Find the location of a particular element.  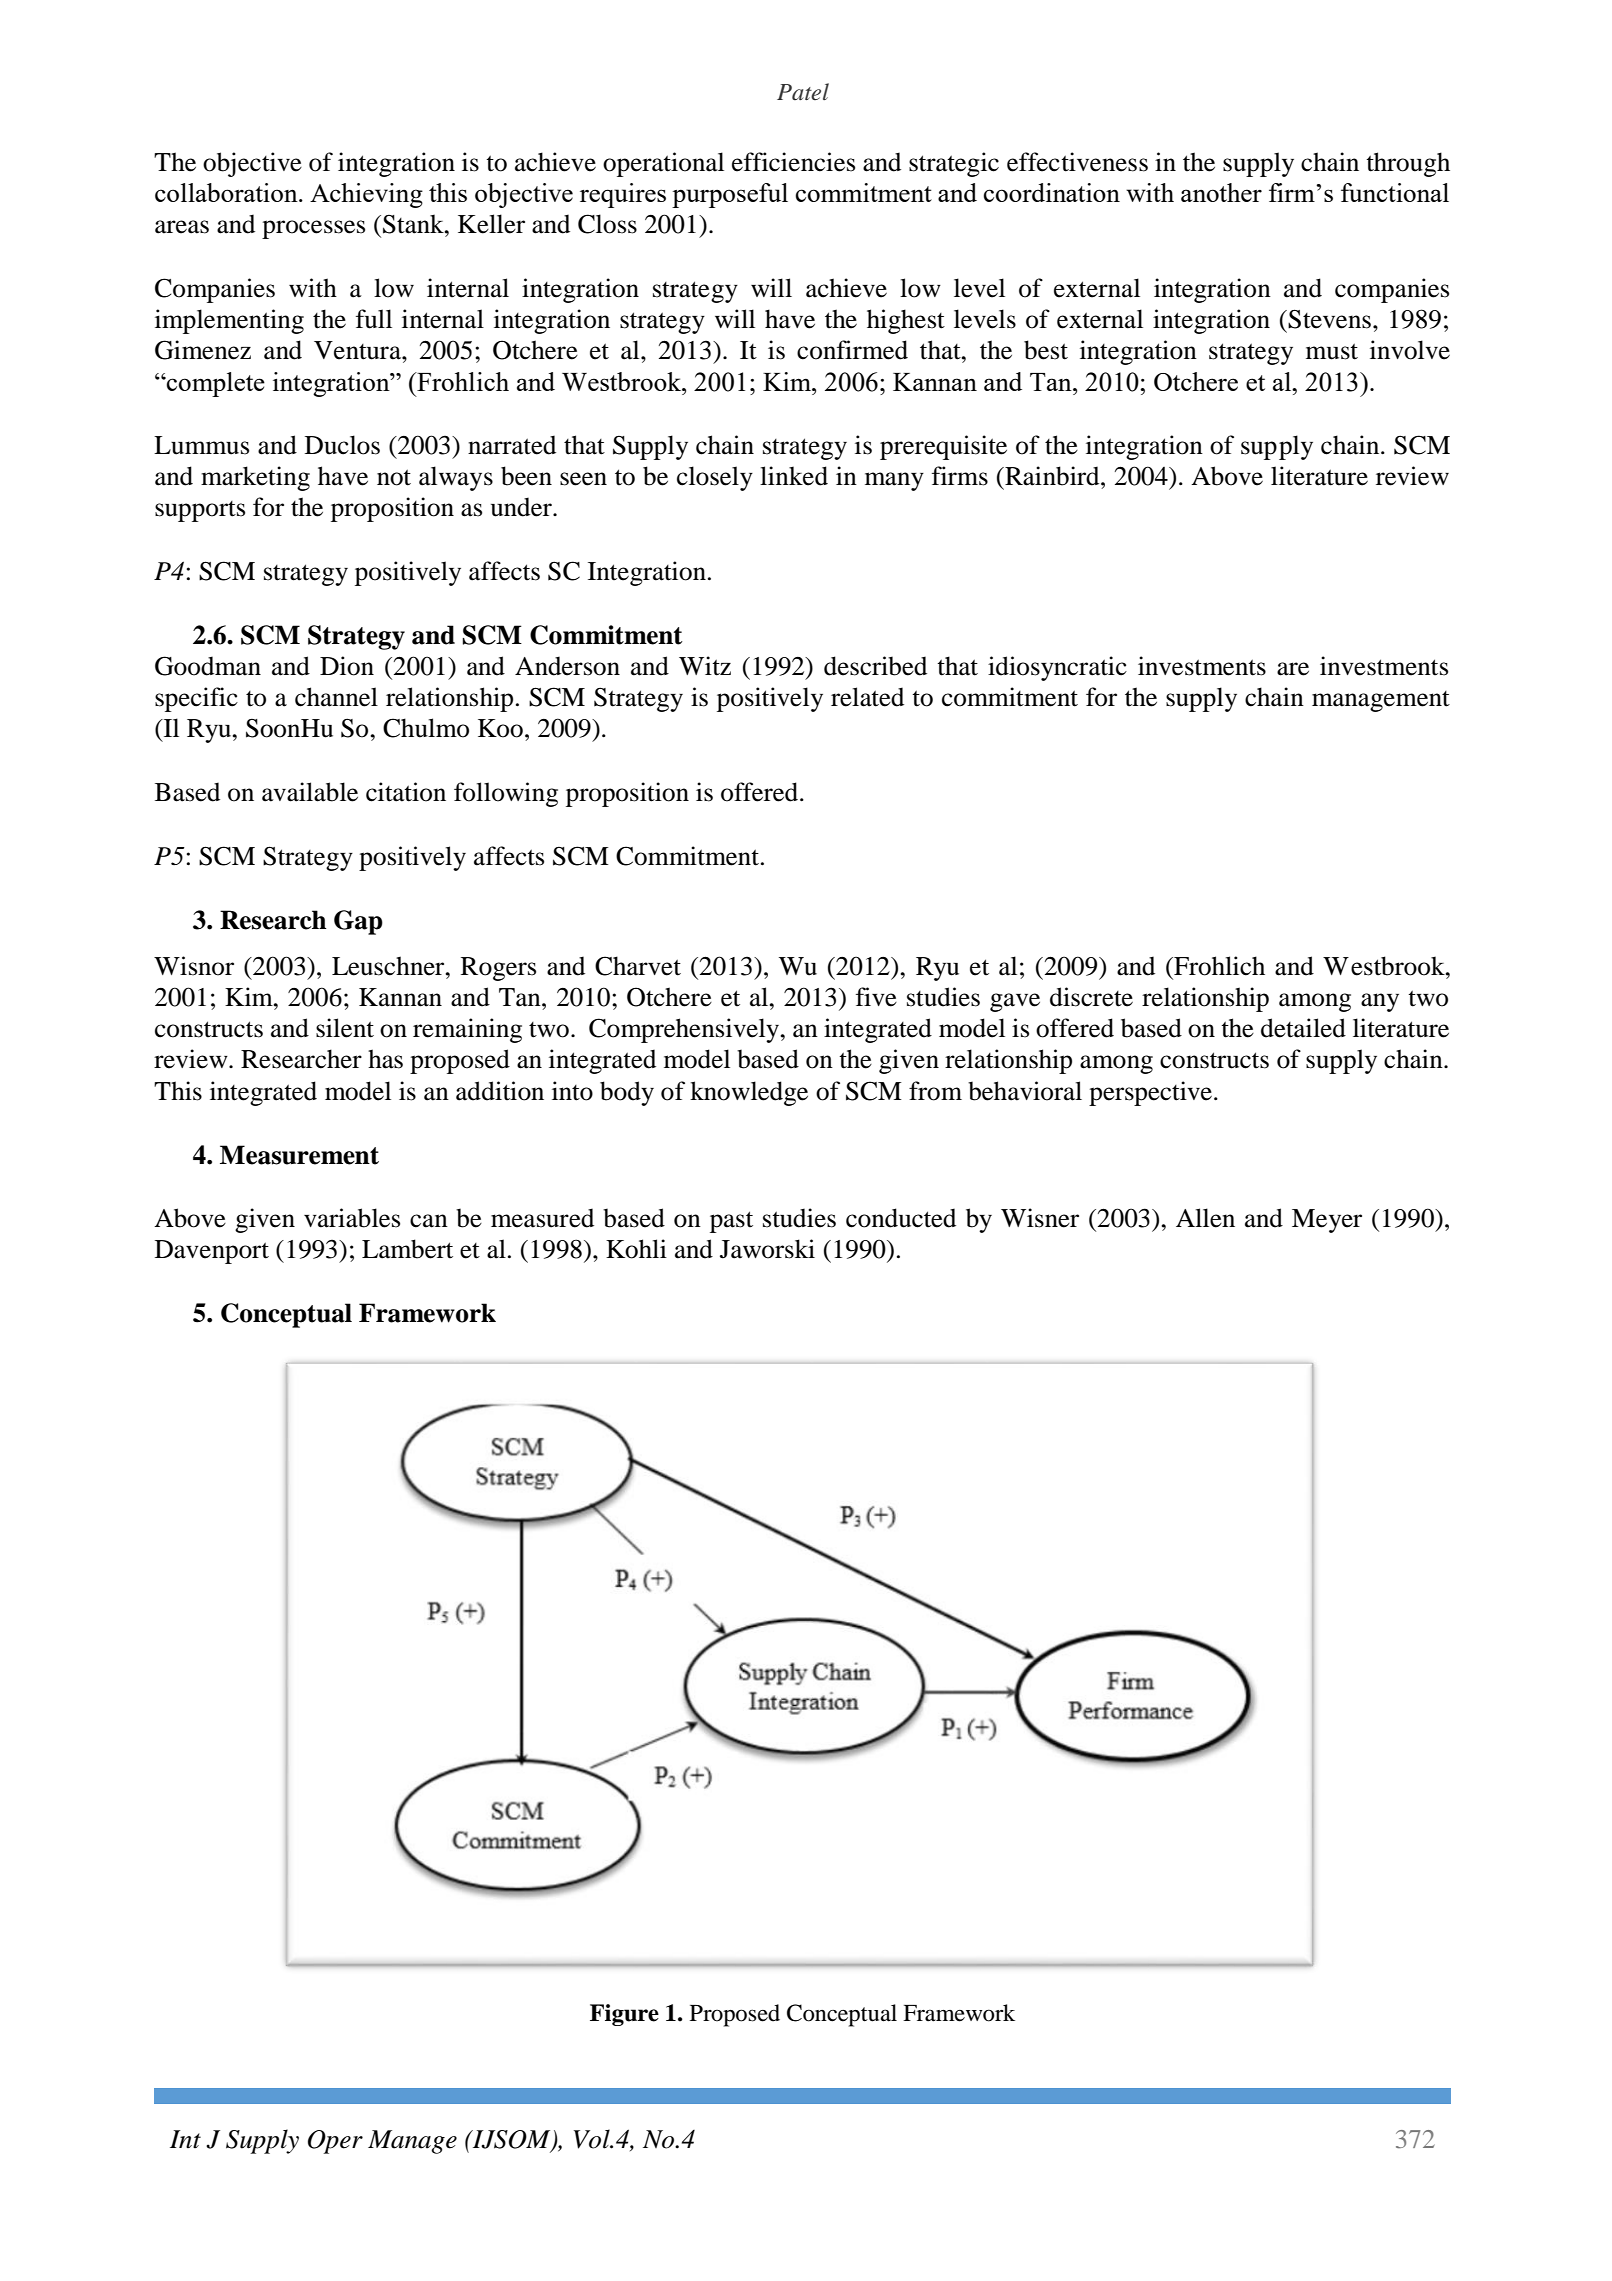

past is located at coordinates (731, 1222).
